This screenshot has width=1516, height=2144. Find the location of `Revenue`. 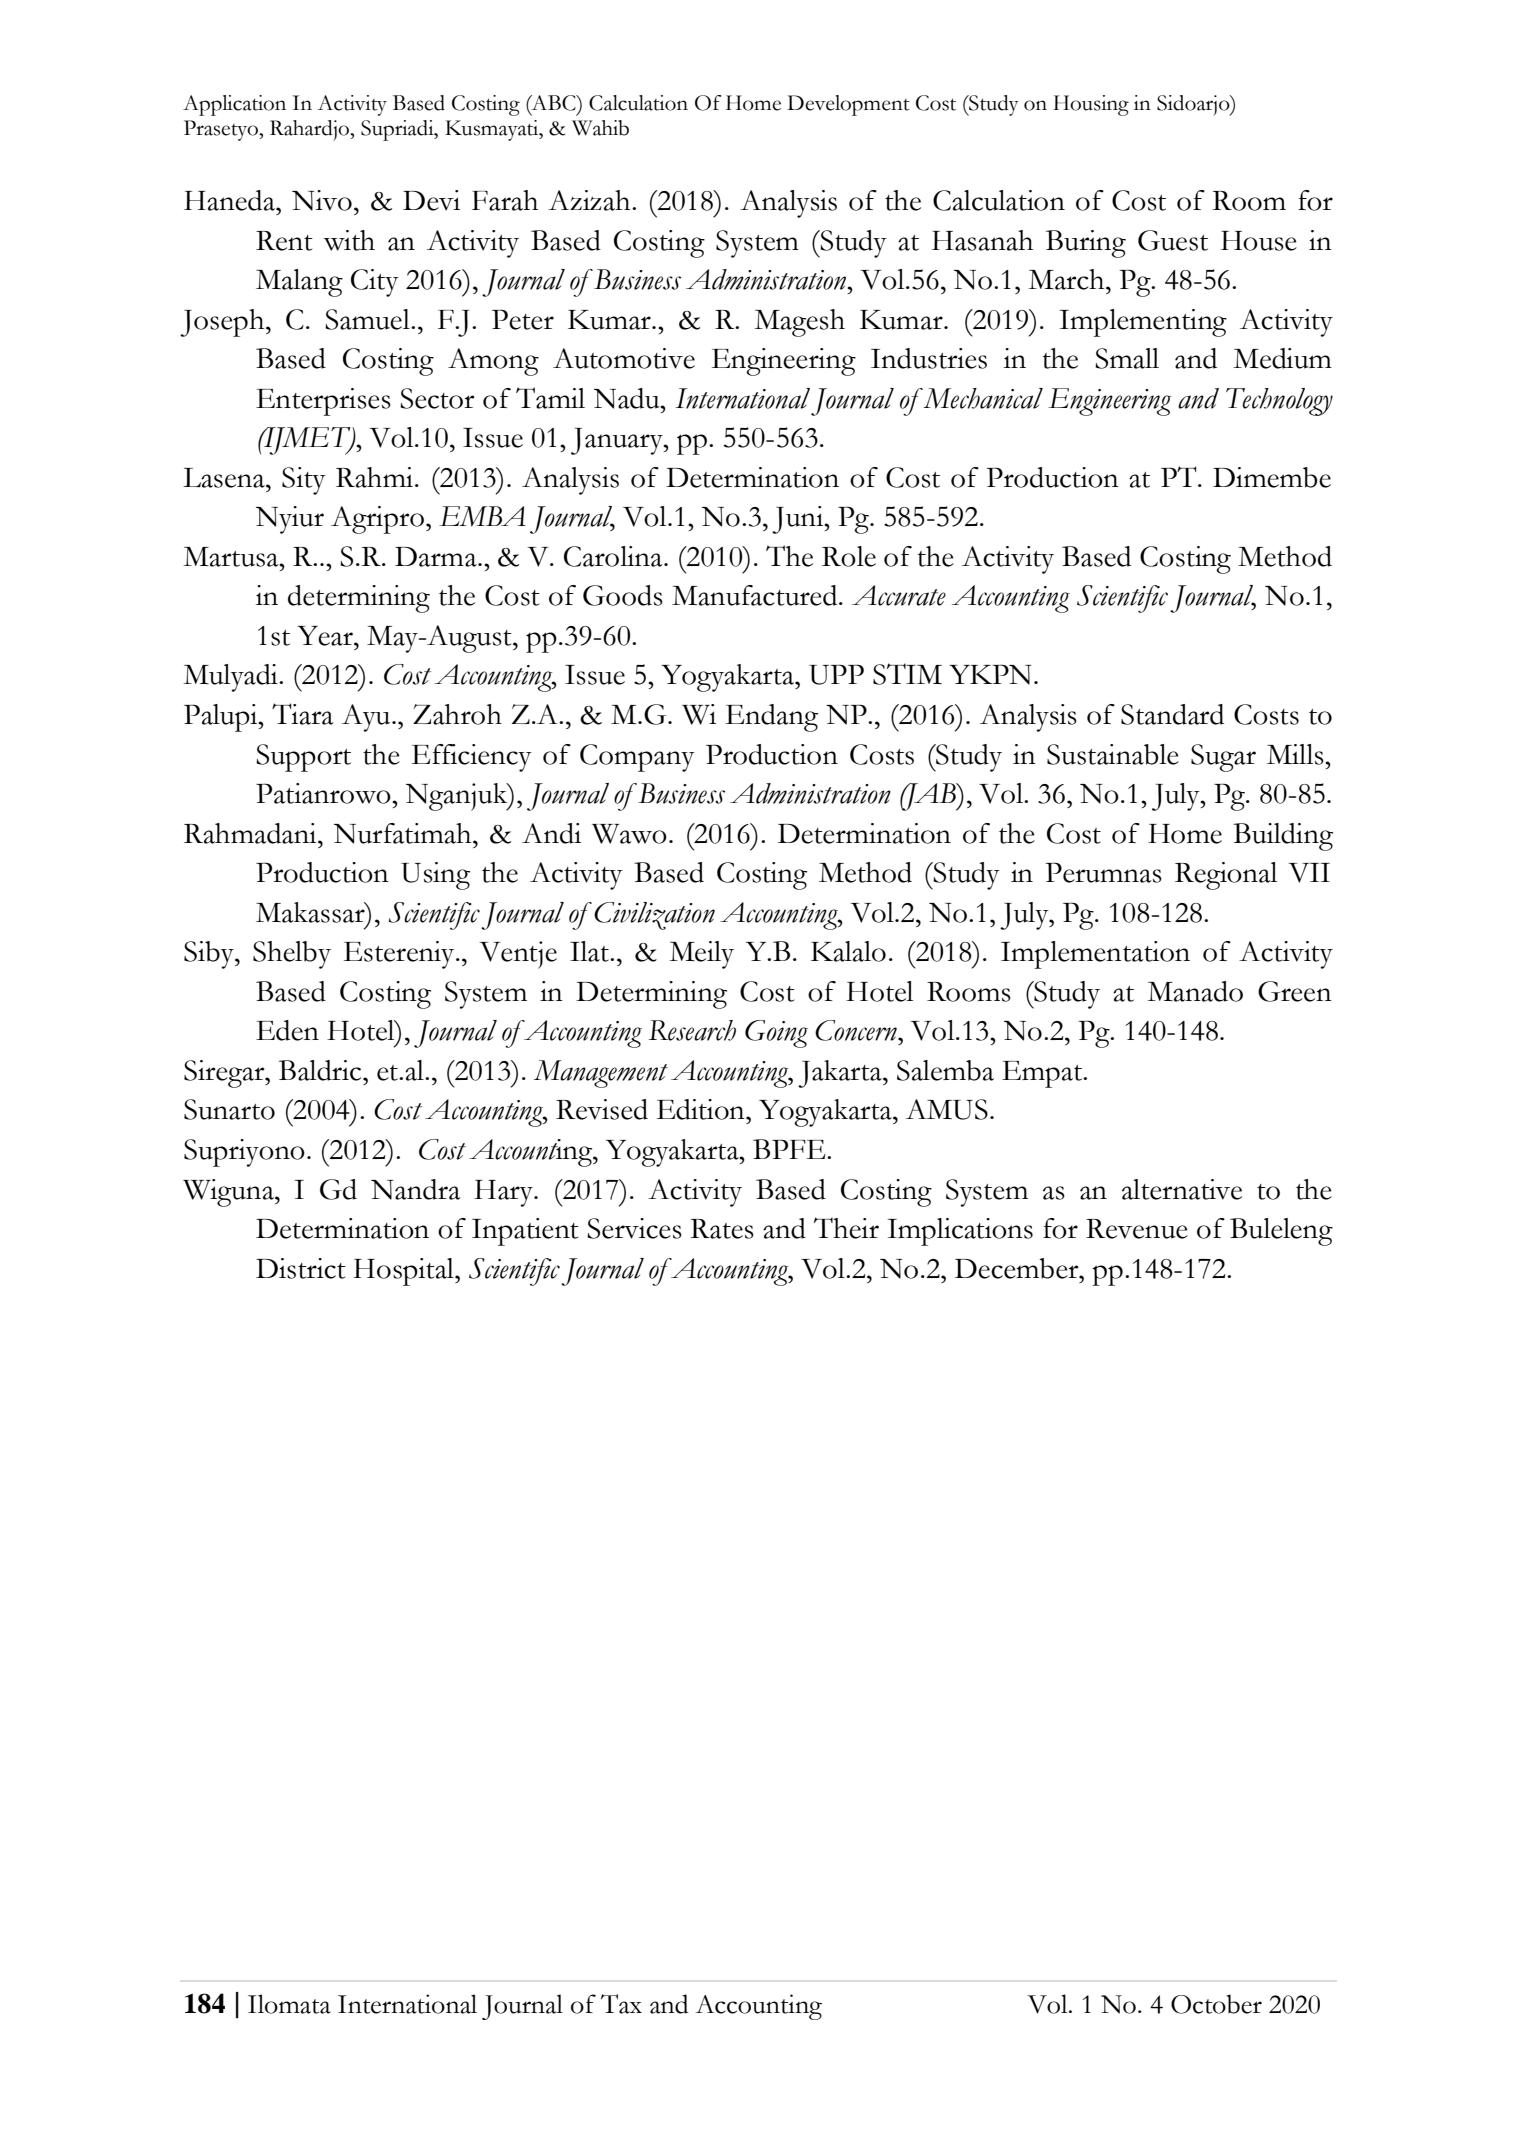

Revenue is located at coordinates (1137, 1229).
